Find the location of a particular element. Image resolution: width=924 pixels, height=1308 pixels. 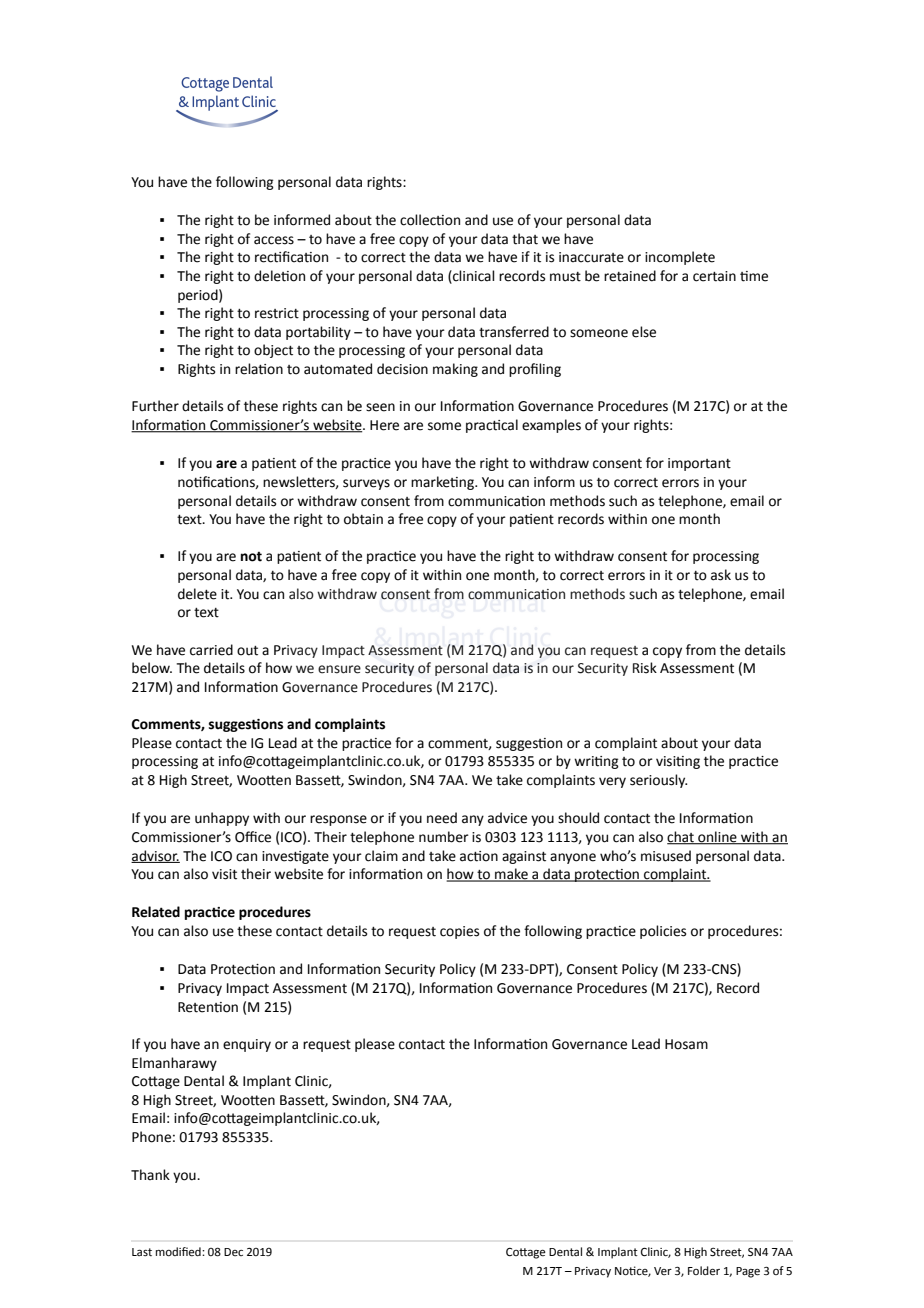

need is located at coordinates (442, 818).
